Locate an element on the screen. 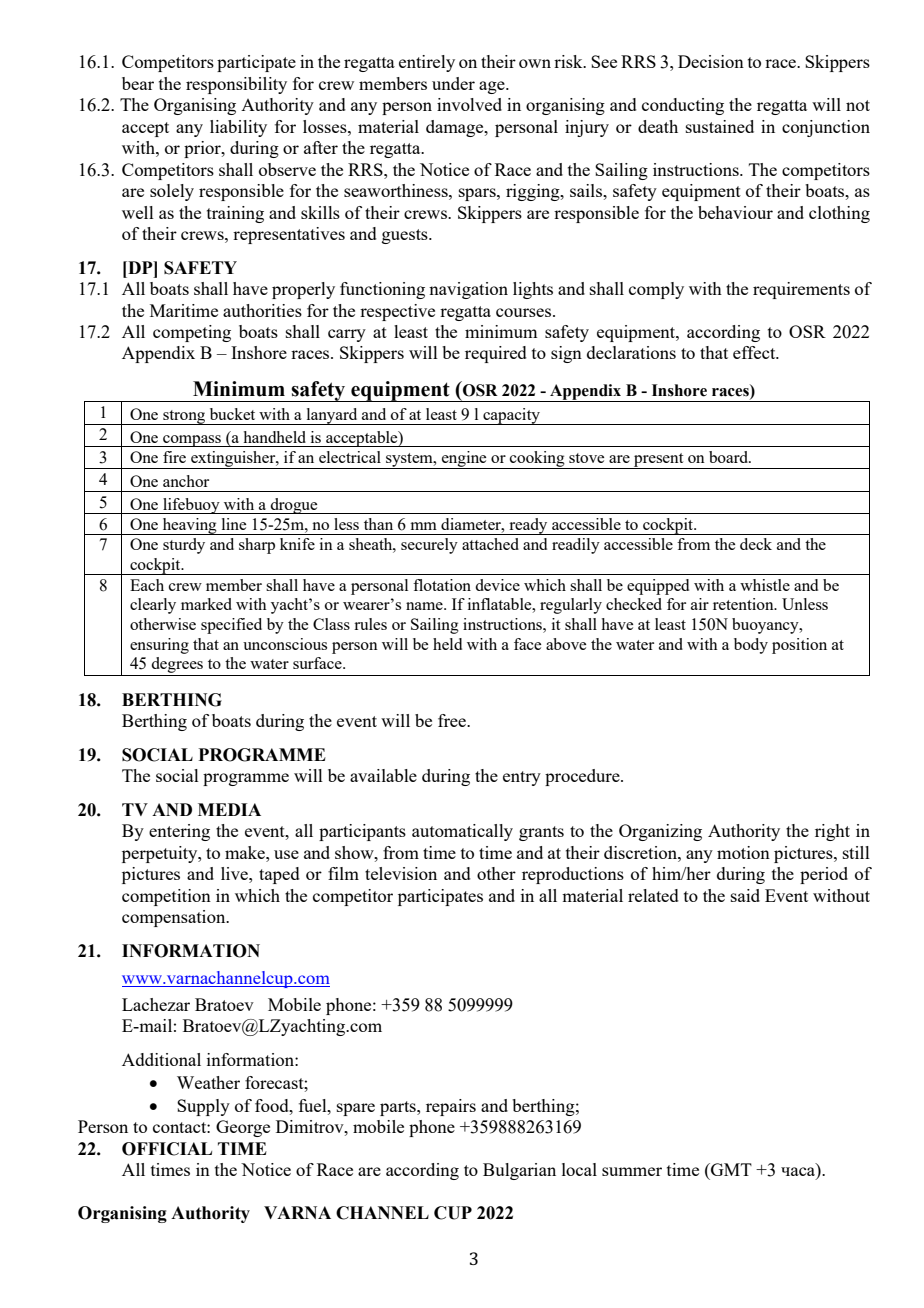 The height and width of the screenshot is (1308, 924). competing is located at coordinates (192, 333).
